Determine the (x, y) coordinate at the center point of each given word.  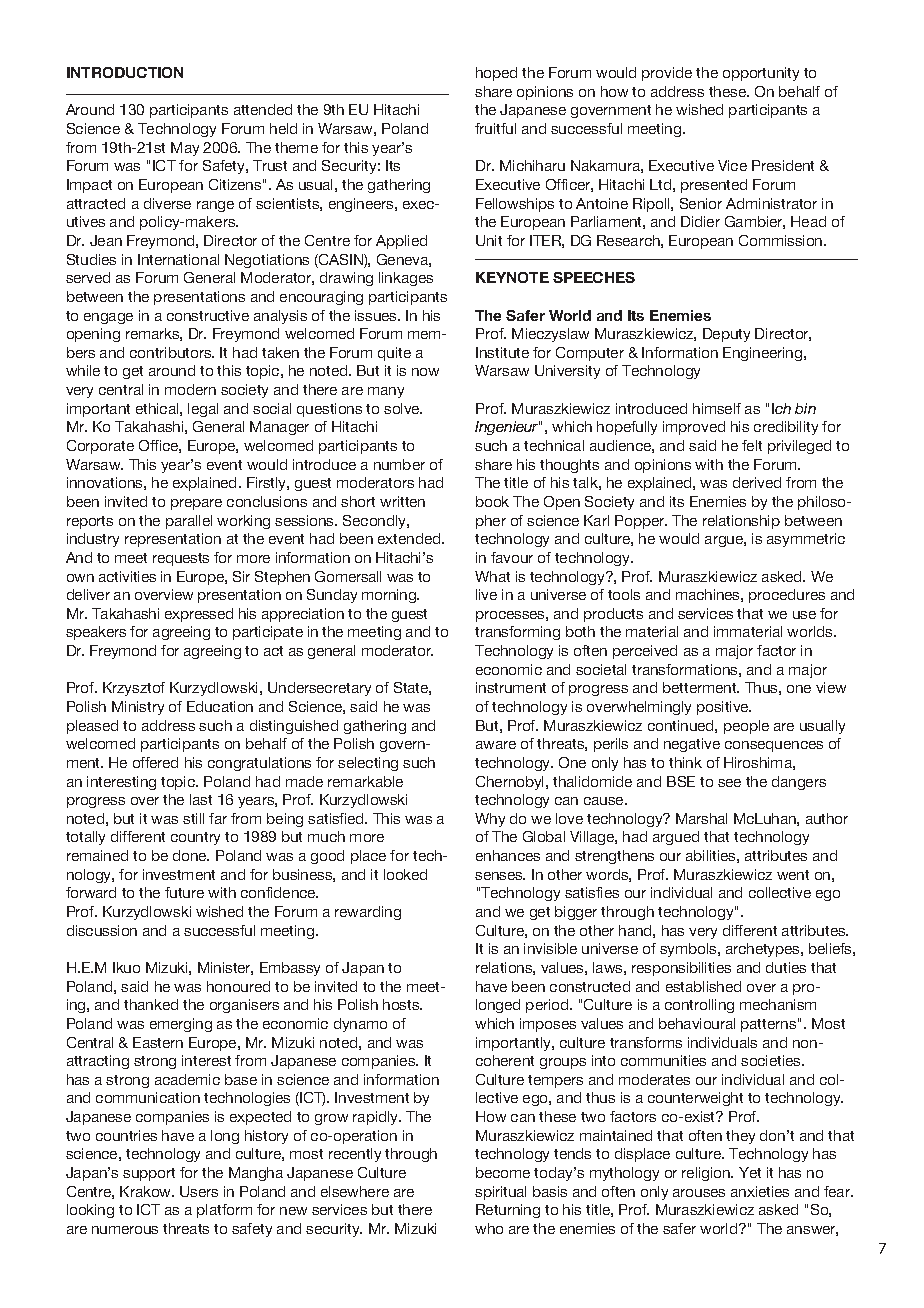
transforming (517, 633)
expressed (199, 615)
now (425, 372)
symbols (689, 950)
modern (190, 389)
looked (405, 874)
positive (724, 708)
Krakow (147, 1191)
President (783, 165)
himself (717, 408)
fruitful (495, 128)
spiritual (500, 1193)
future (184, 892)
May (185, 149)
